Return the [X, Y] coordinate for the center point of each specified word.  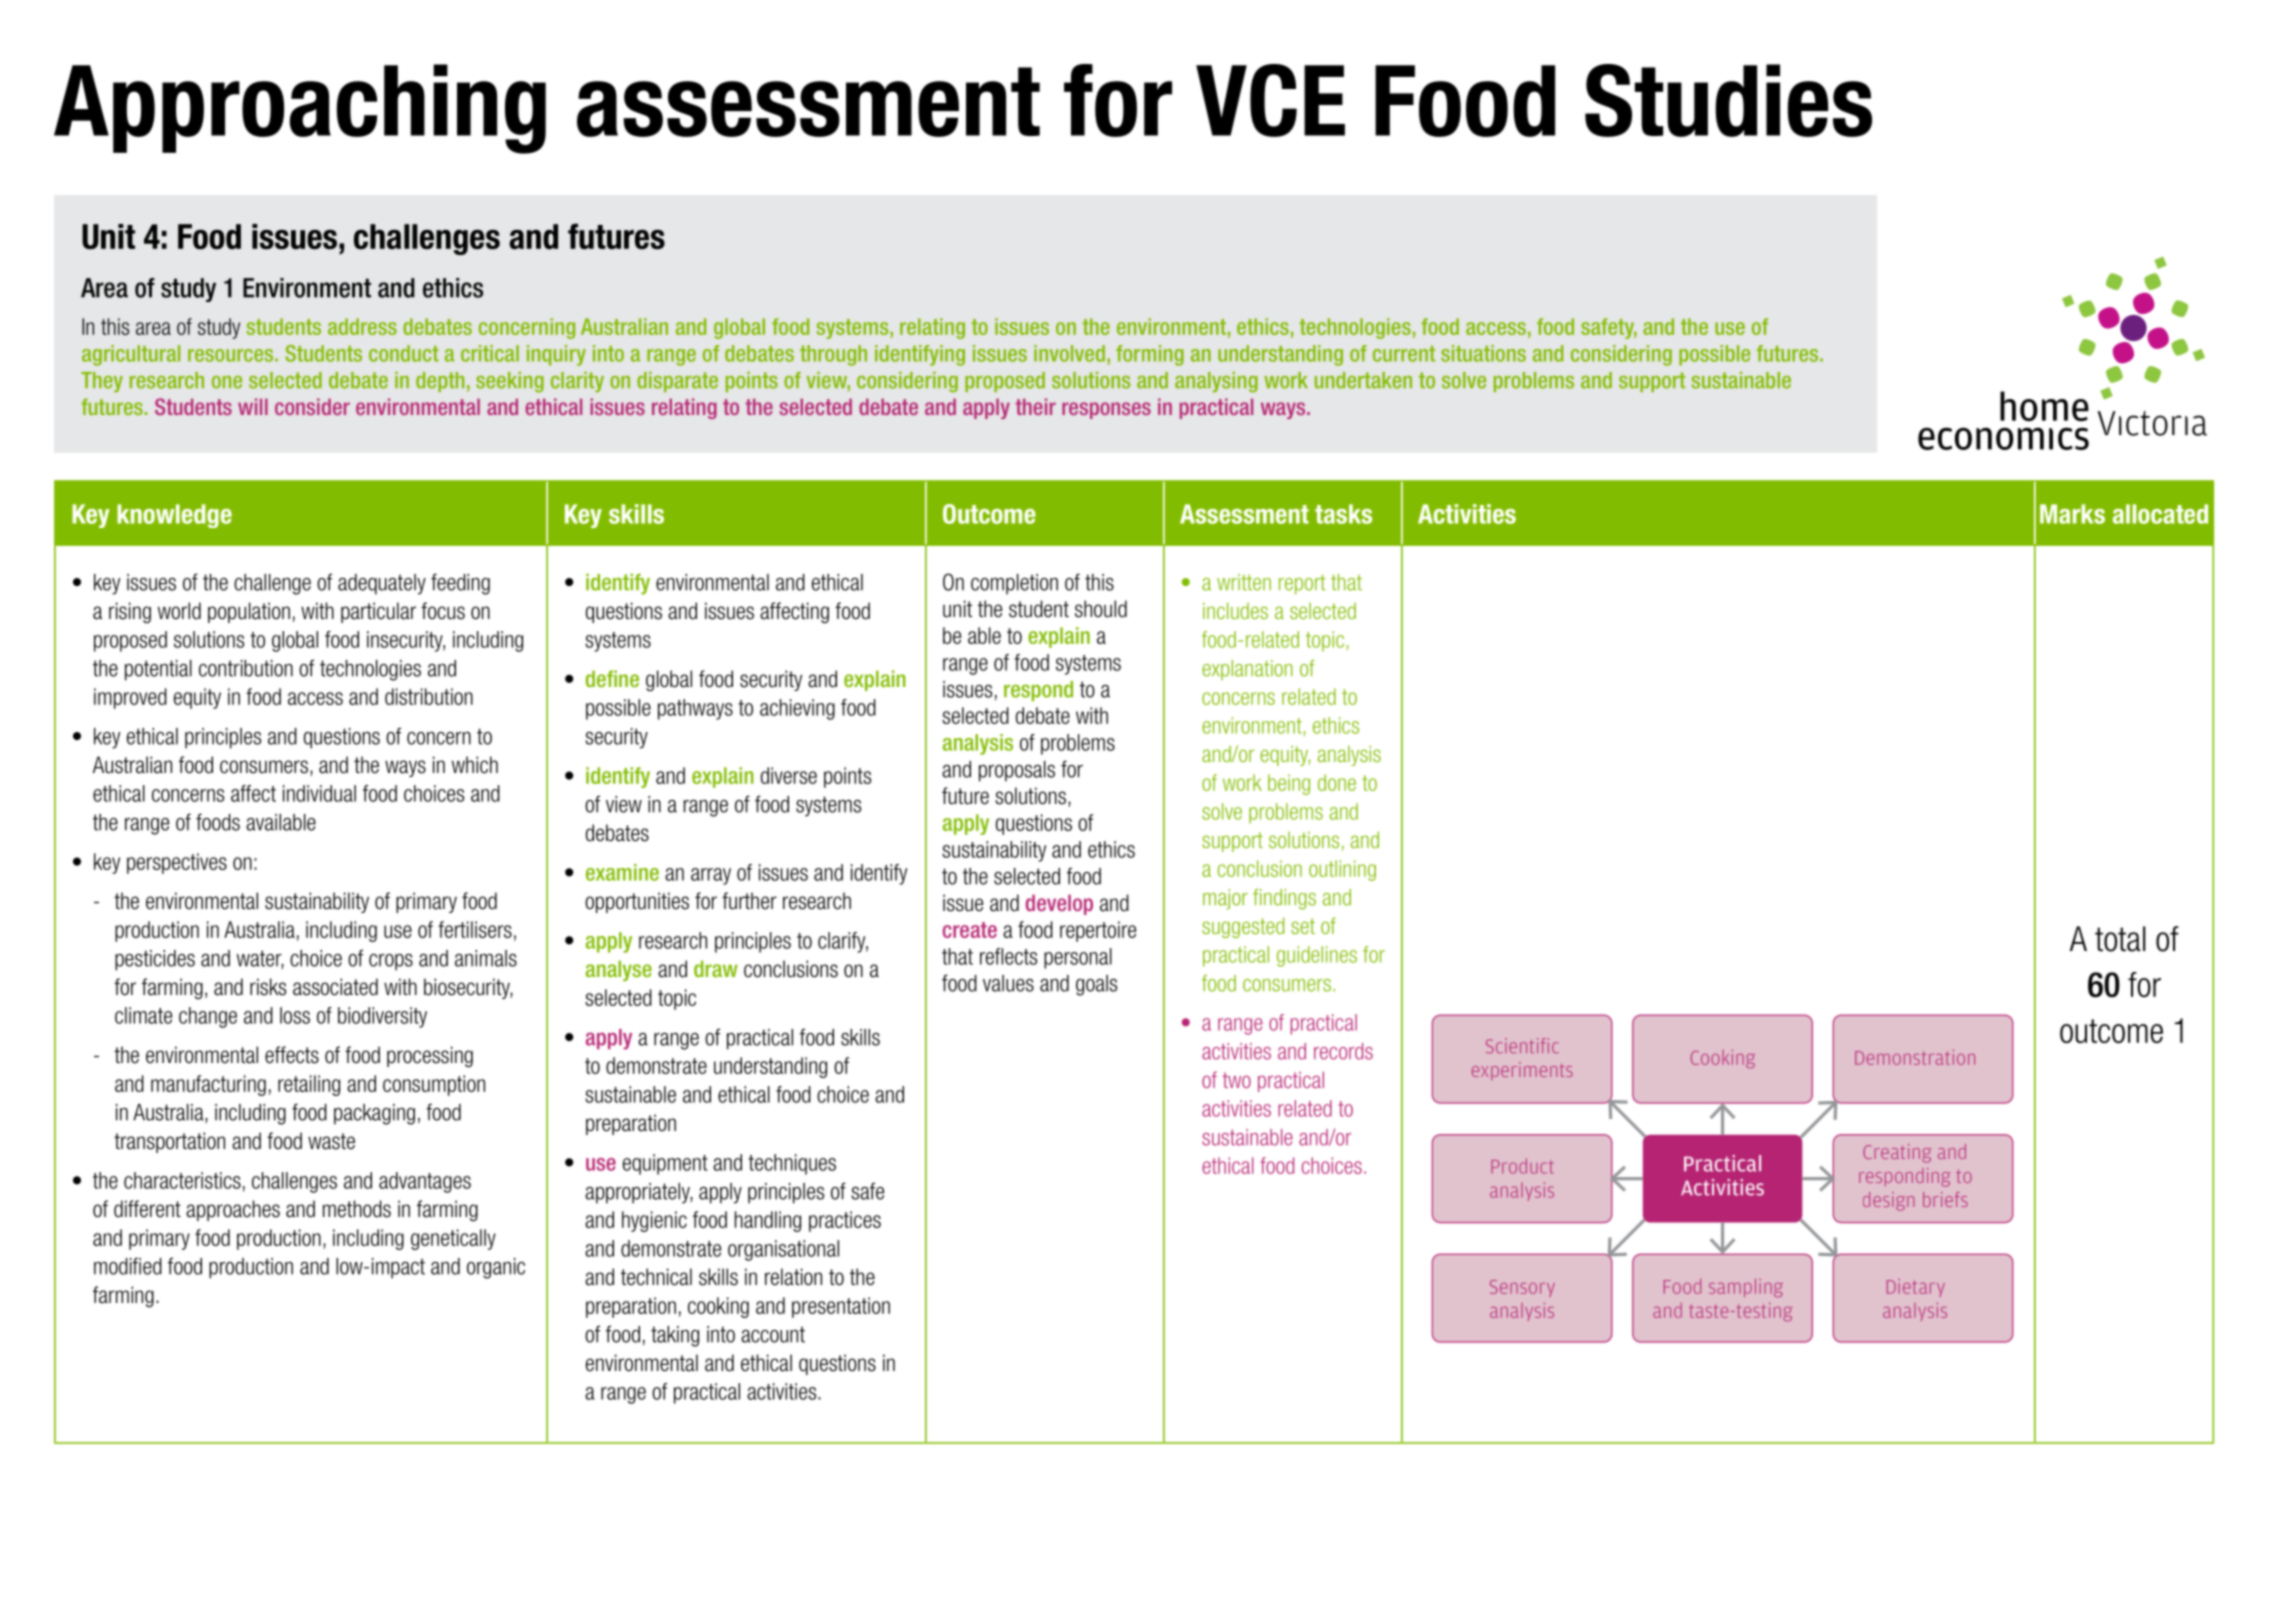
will [253, 406]
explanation [1247, 670]
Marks [2072, 514]
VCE [1270, 100]
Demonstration [1915, 1057]
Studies [1728, 100]
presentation [841, 1307]
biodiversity [382, 1017]
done [1337, 782]
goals [1096, 985]
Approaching [300, 109]
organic [496, 1268]
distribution [429, 696]
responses [1106, 410]
